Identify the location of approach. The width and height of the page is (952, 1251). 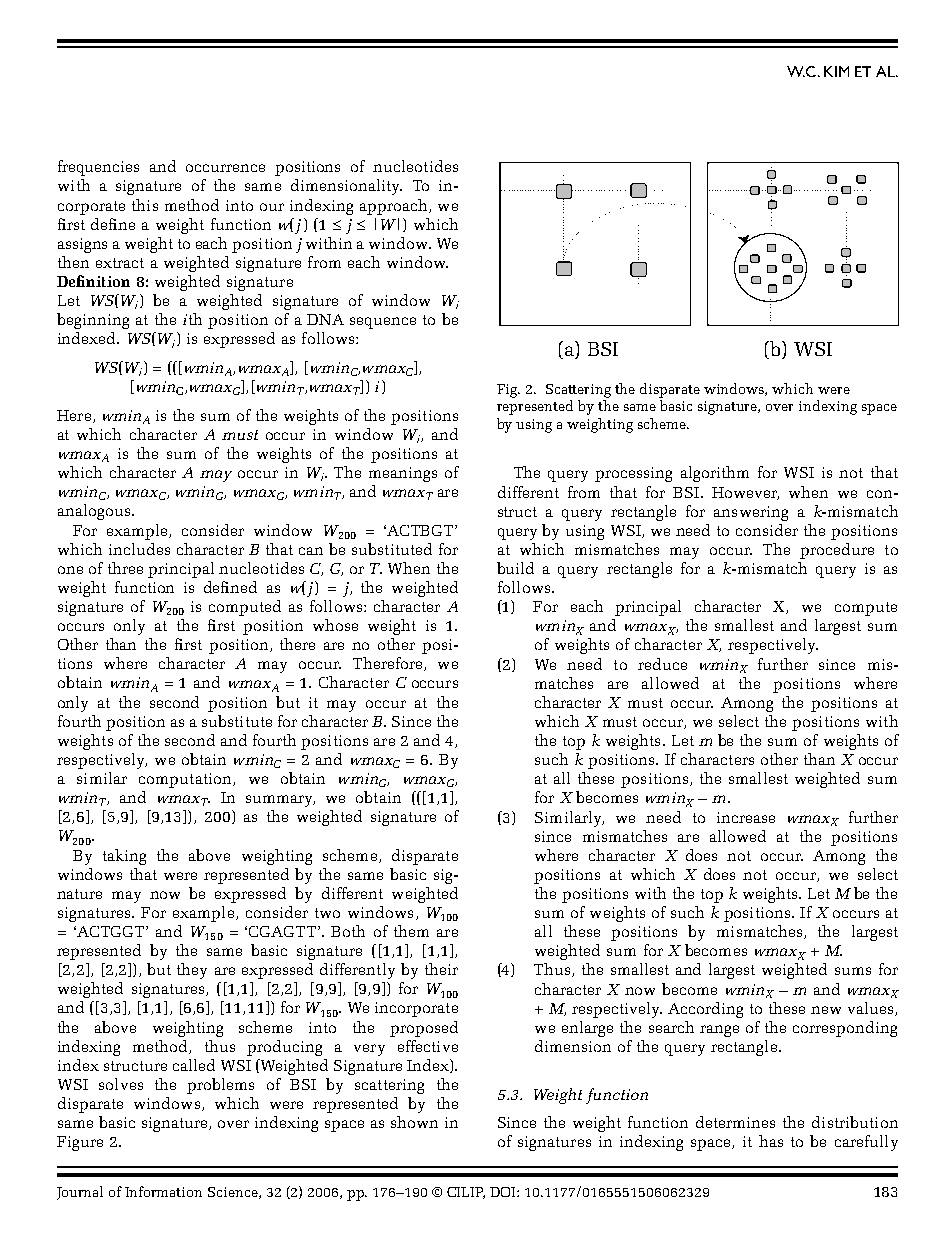
(395, 207).
